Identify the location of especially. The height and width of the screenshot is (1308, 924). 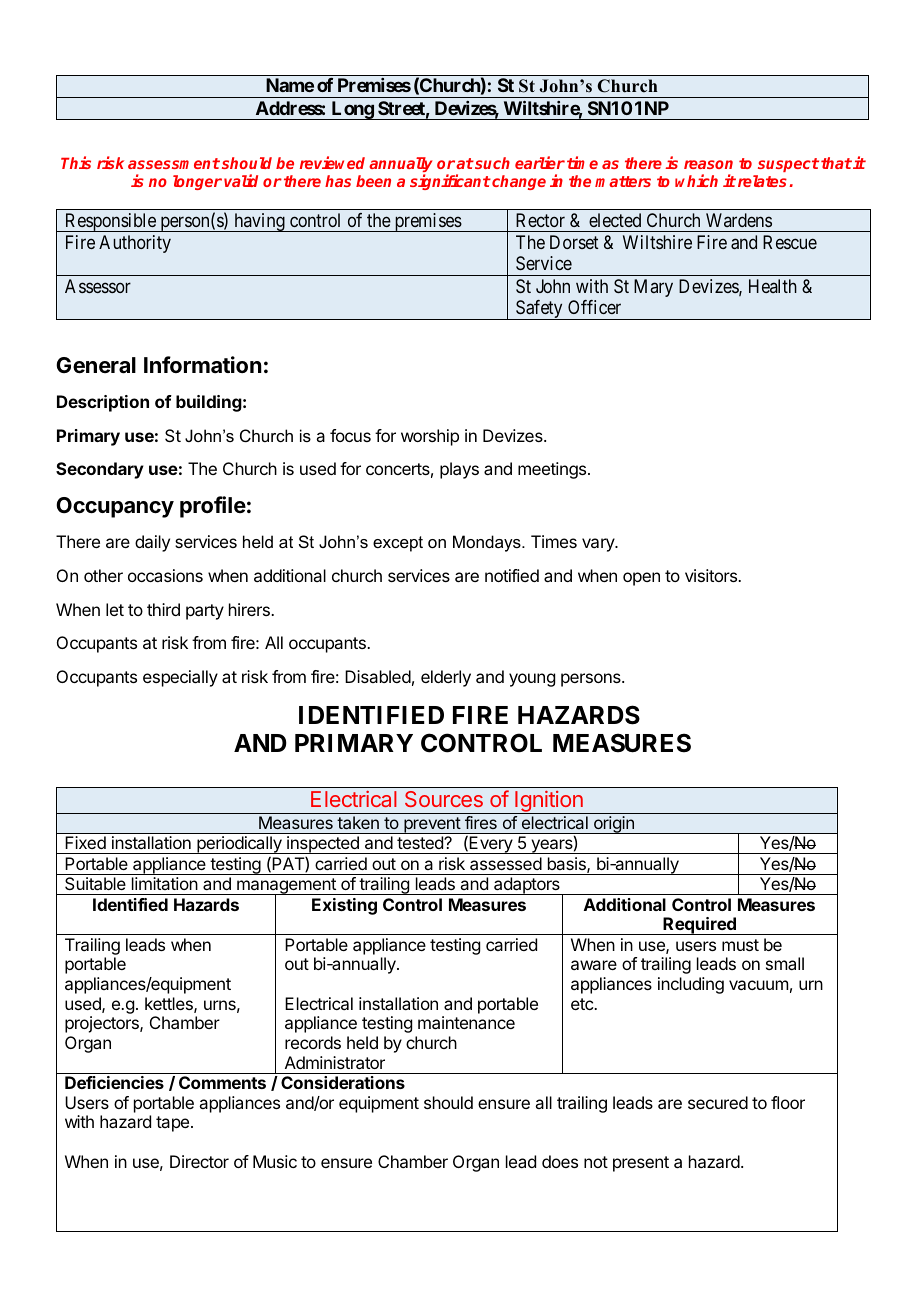
(180, 678).
